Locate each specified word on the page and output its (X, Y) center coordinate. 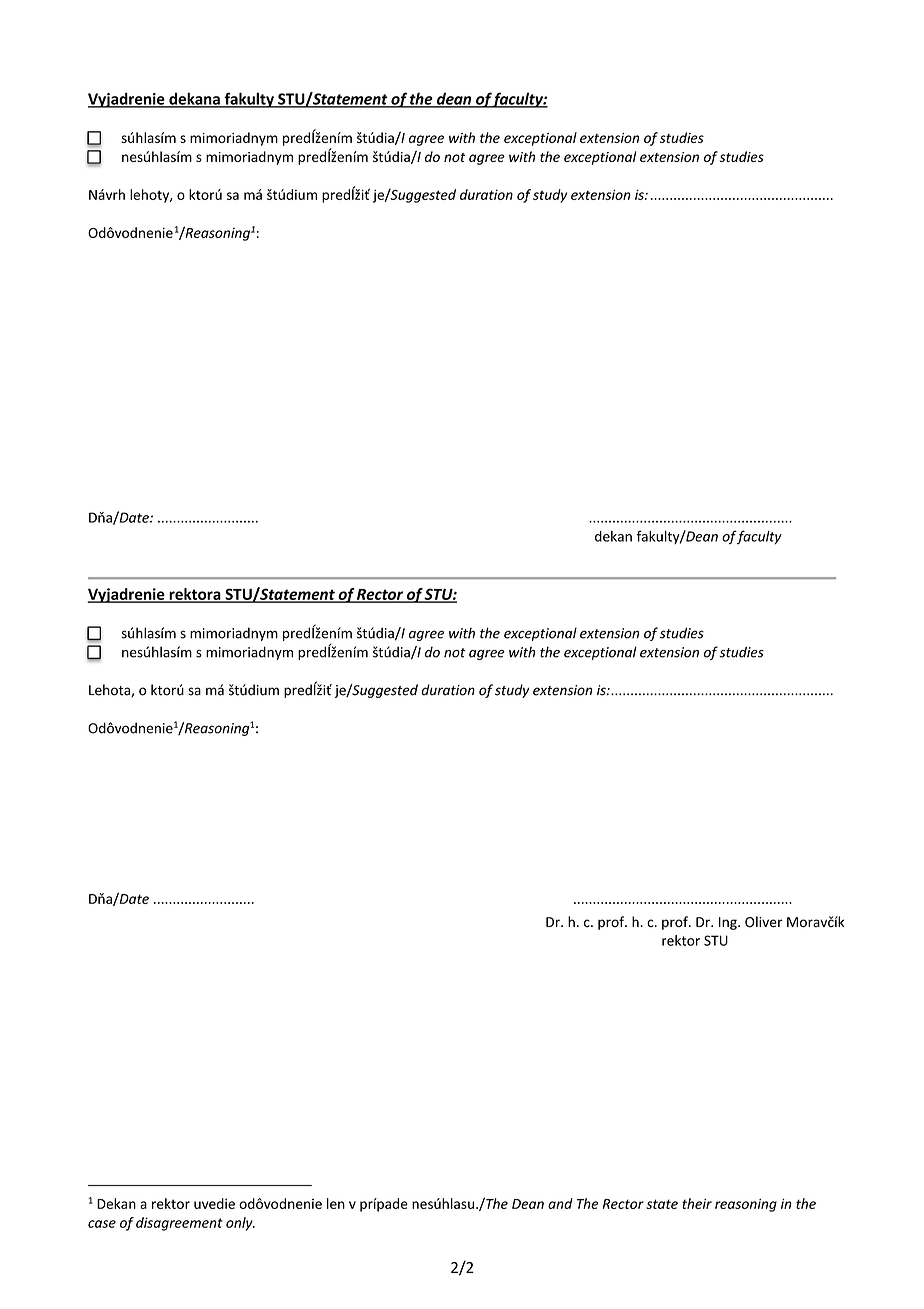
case (102, 1224)
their (697, 1203)
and (560, 1203)
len (336, 1203)
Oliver (764, 922)
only (240, 1224)
